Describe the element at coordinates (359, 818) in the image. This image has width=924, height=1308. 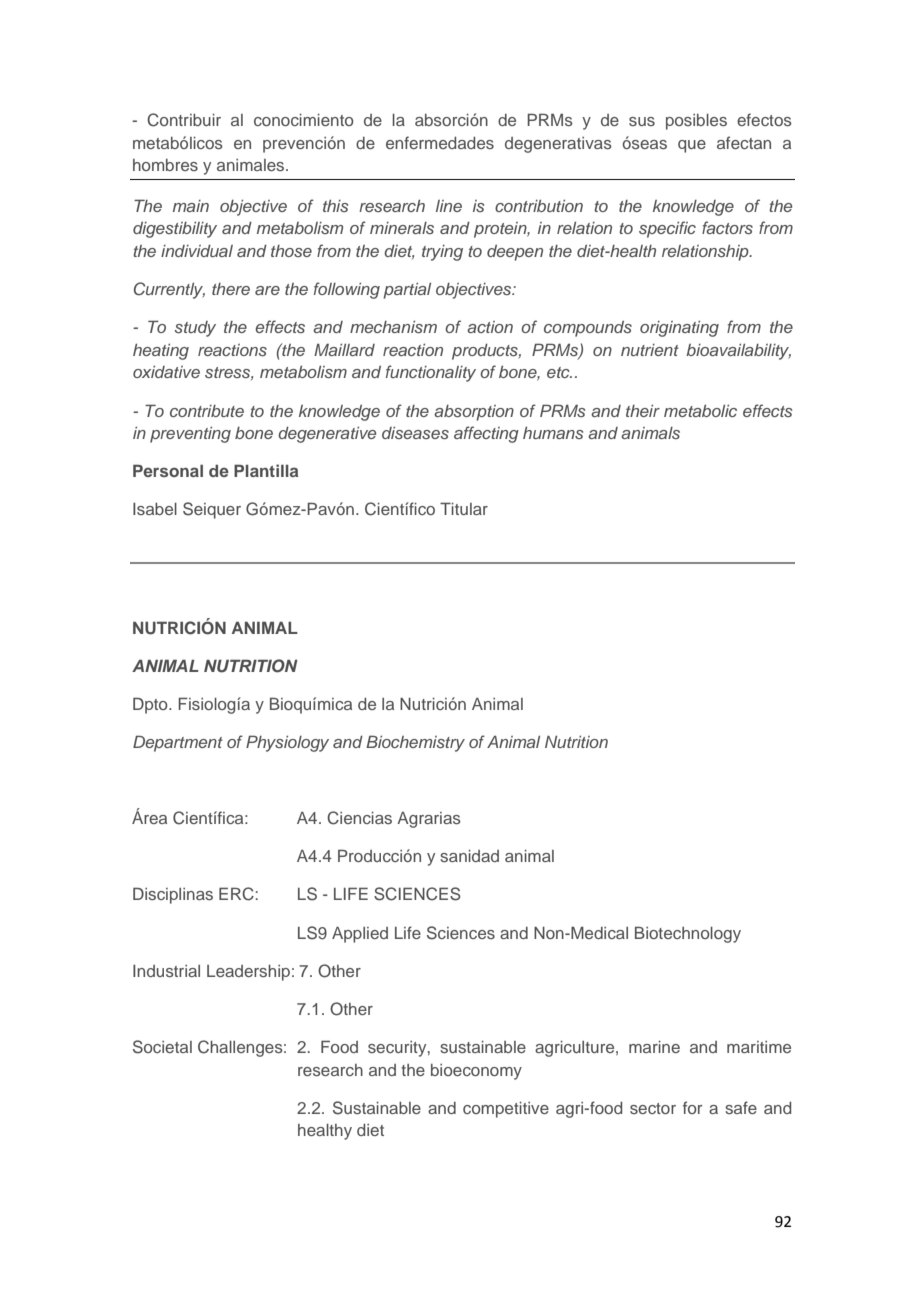
I see `Ciencias` at that location.
